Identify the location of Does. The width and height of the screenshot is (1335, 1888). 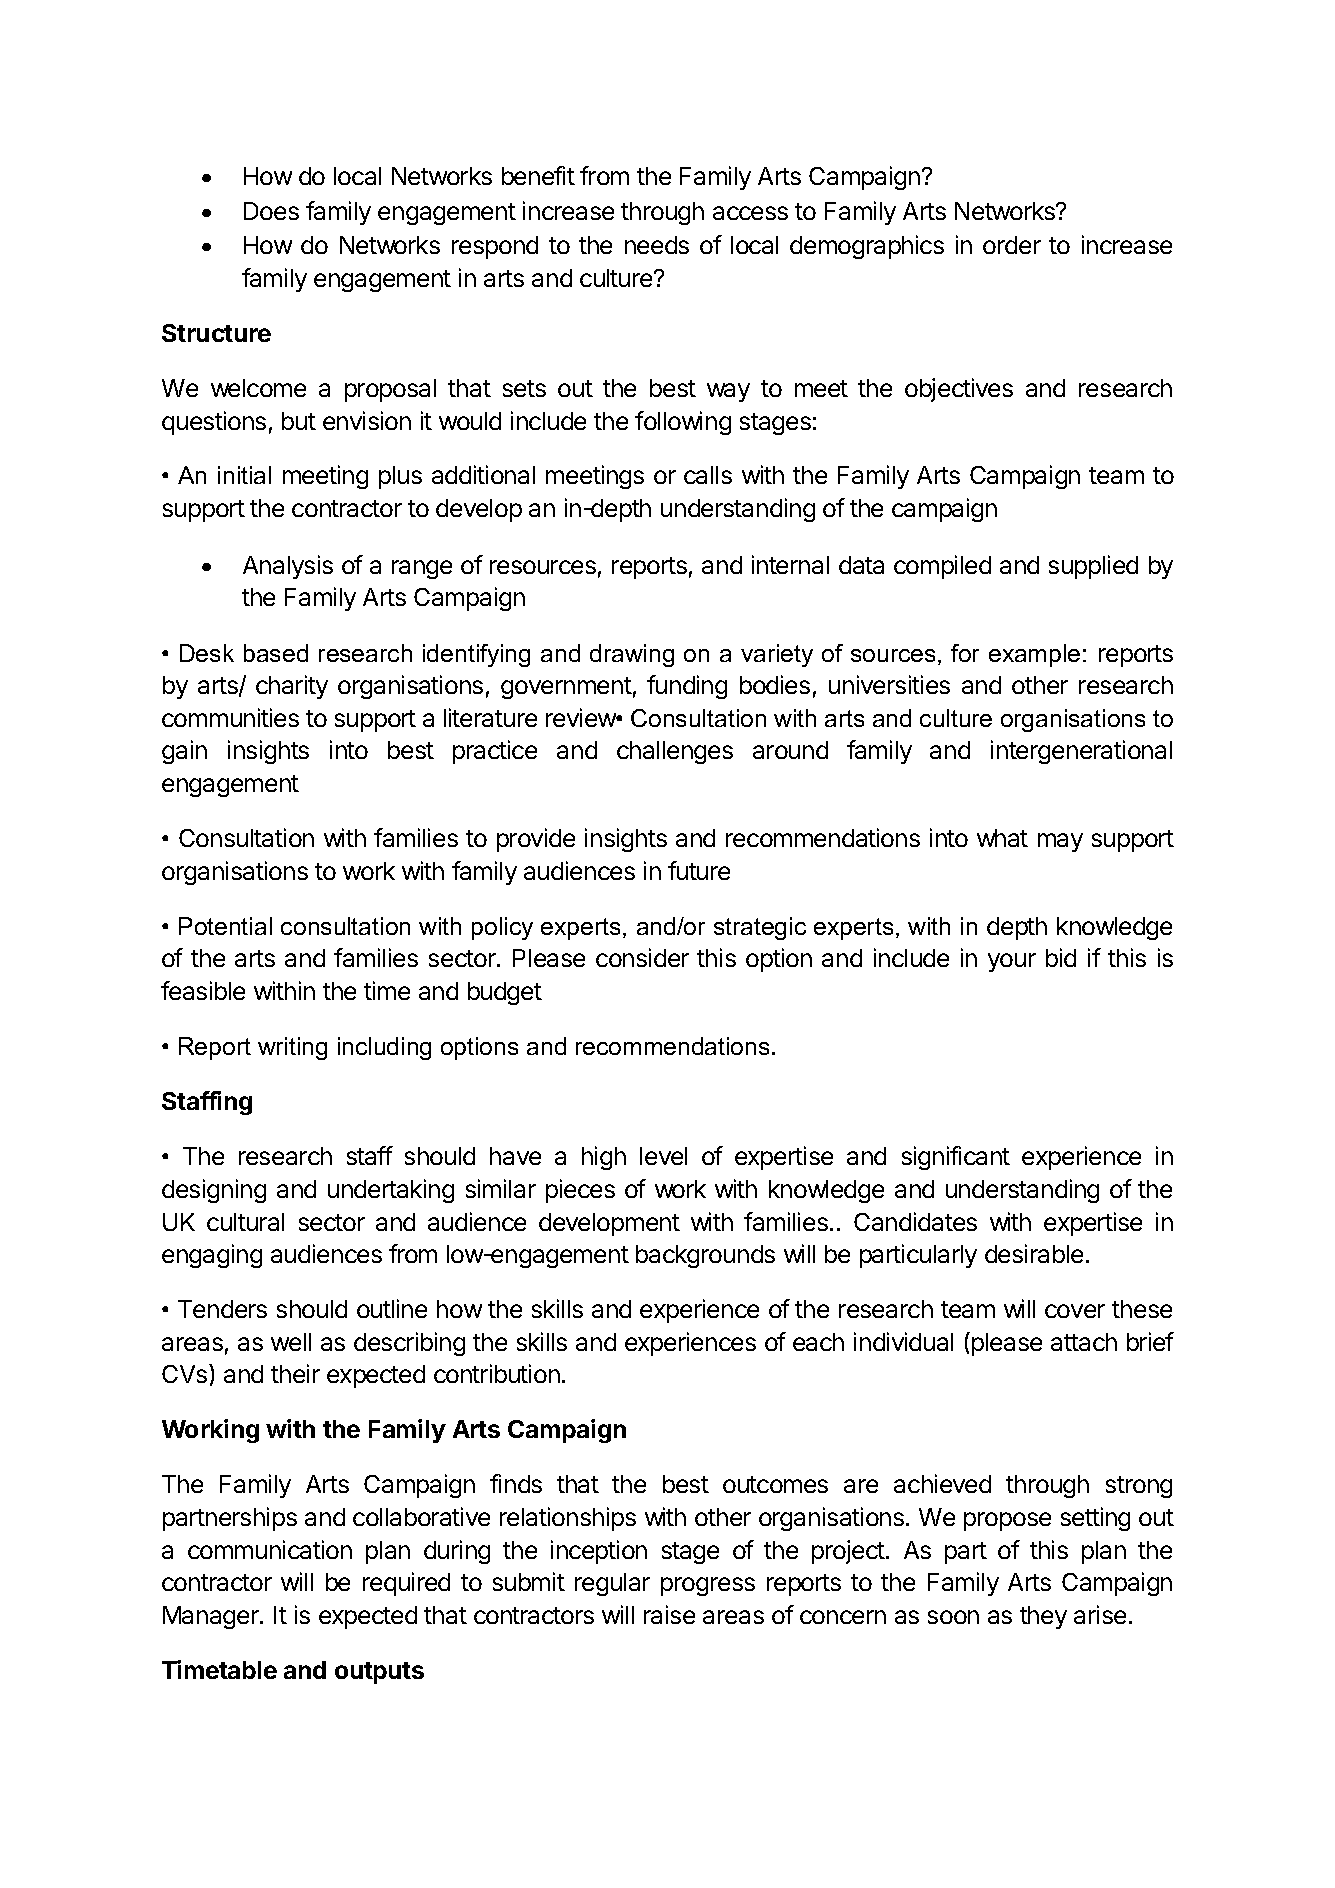
(271, 211).
